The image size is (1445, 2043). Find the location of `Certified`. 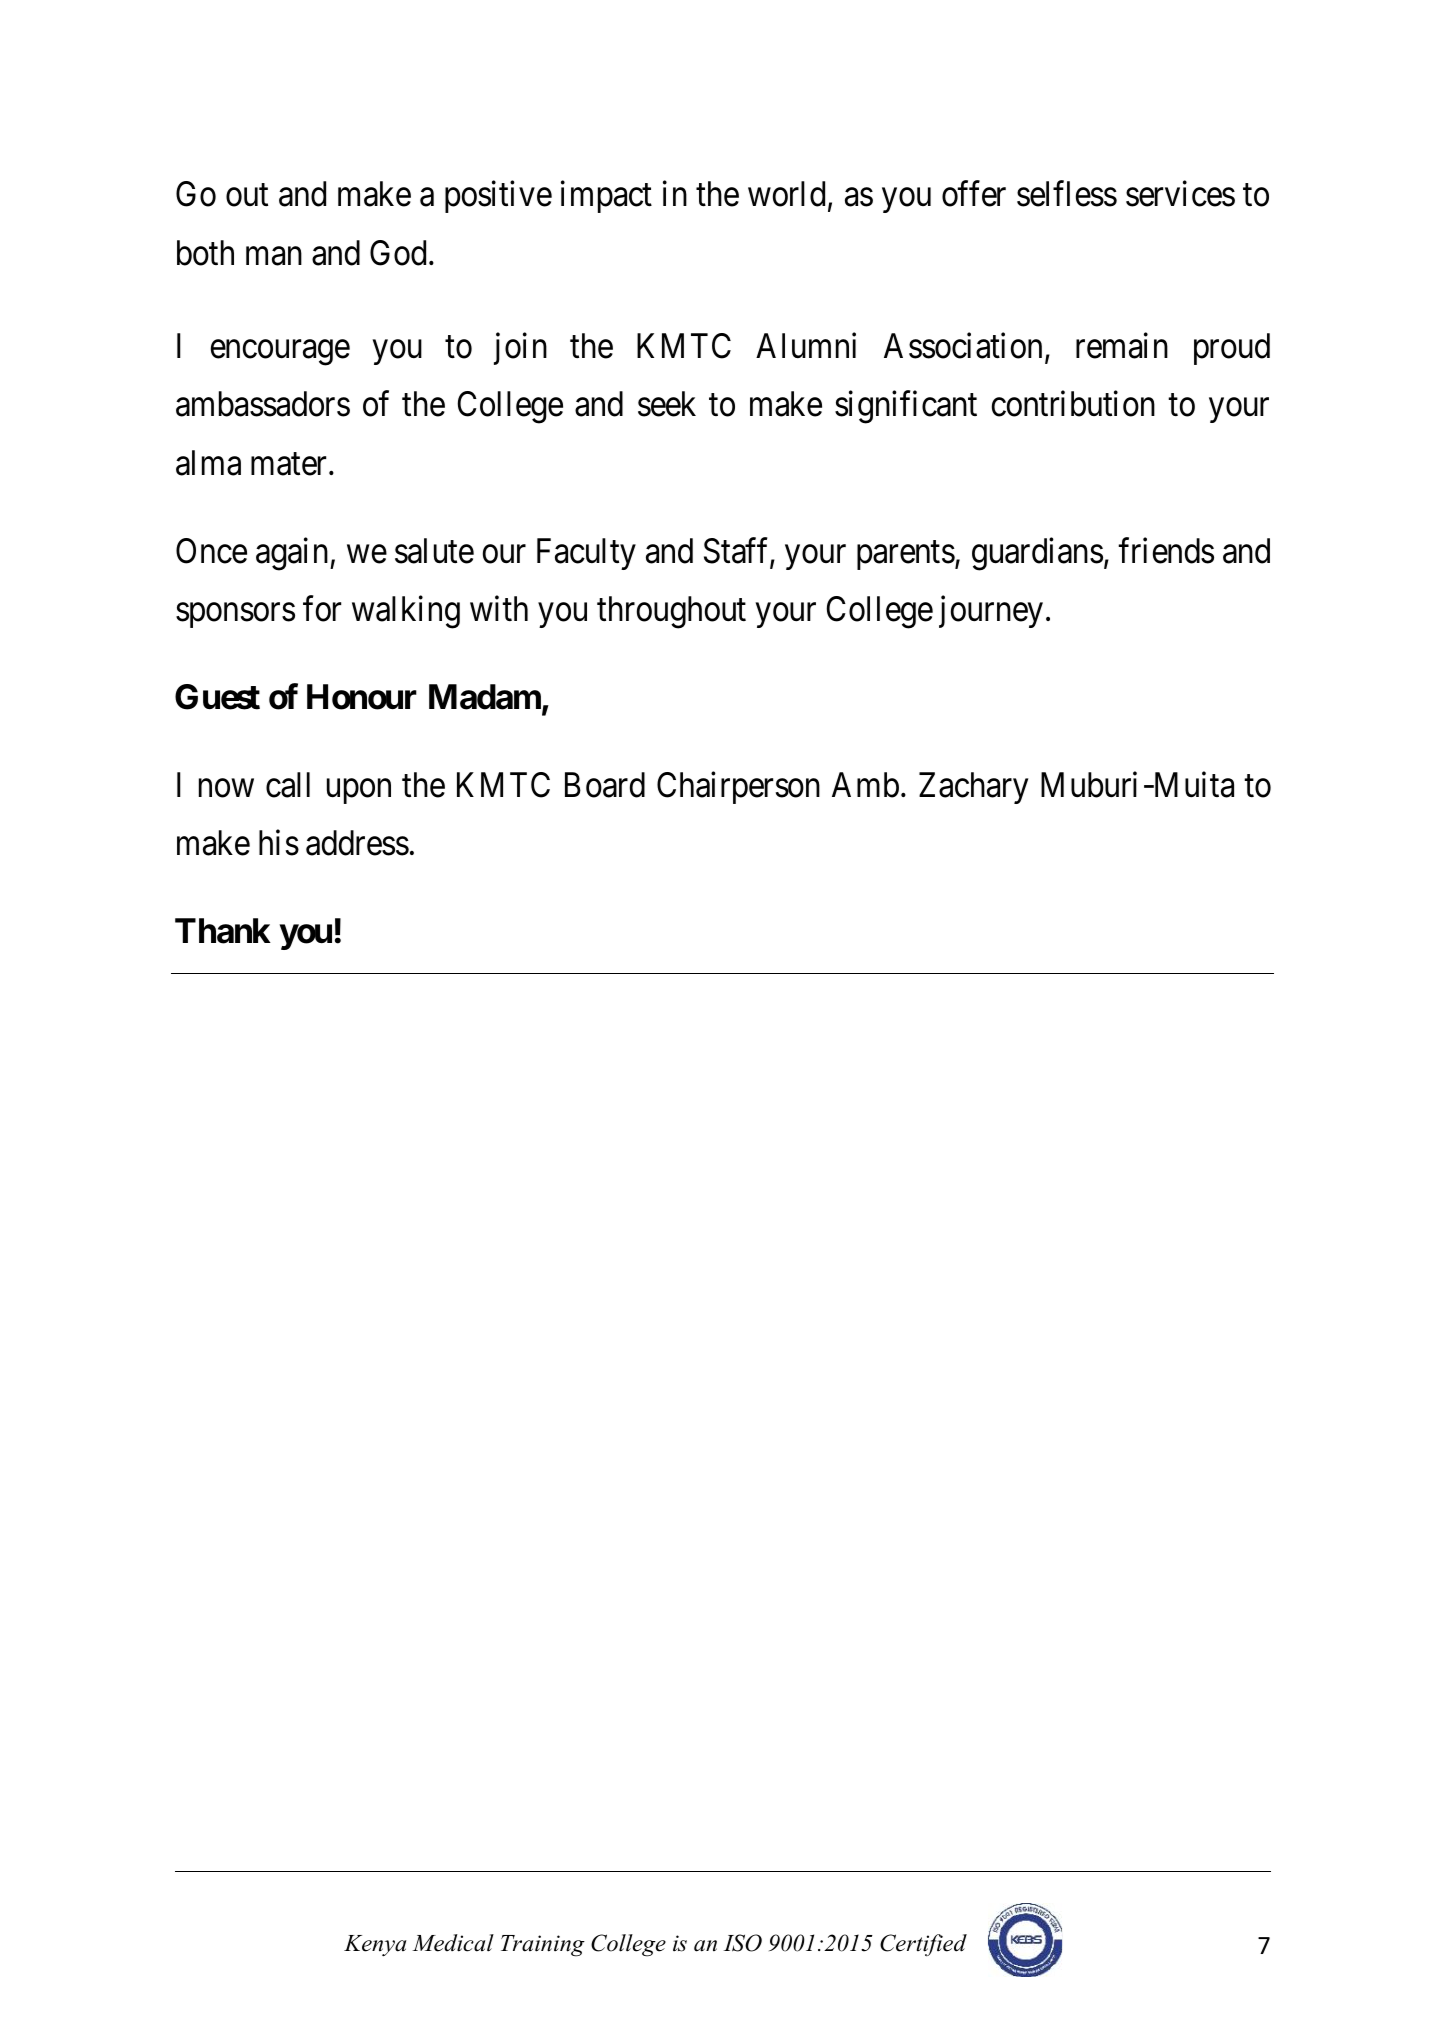

Certified is located at coordinates (923, 1945).
